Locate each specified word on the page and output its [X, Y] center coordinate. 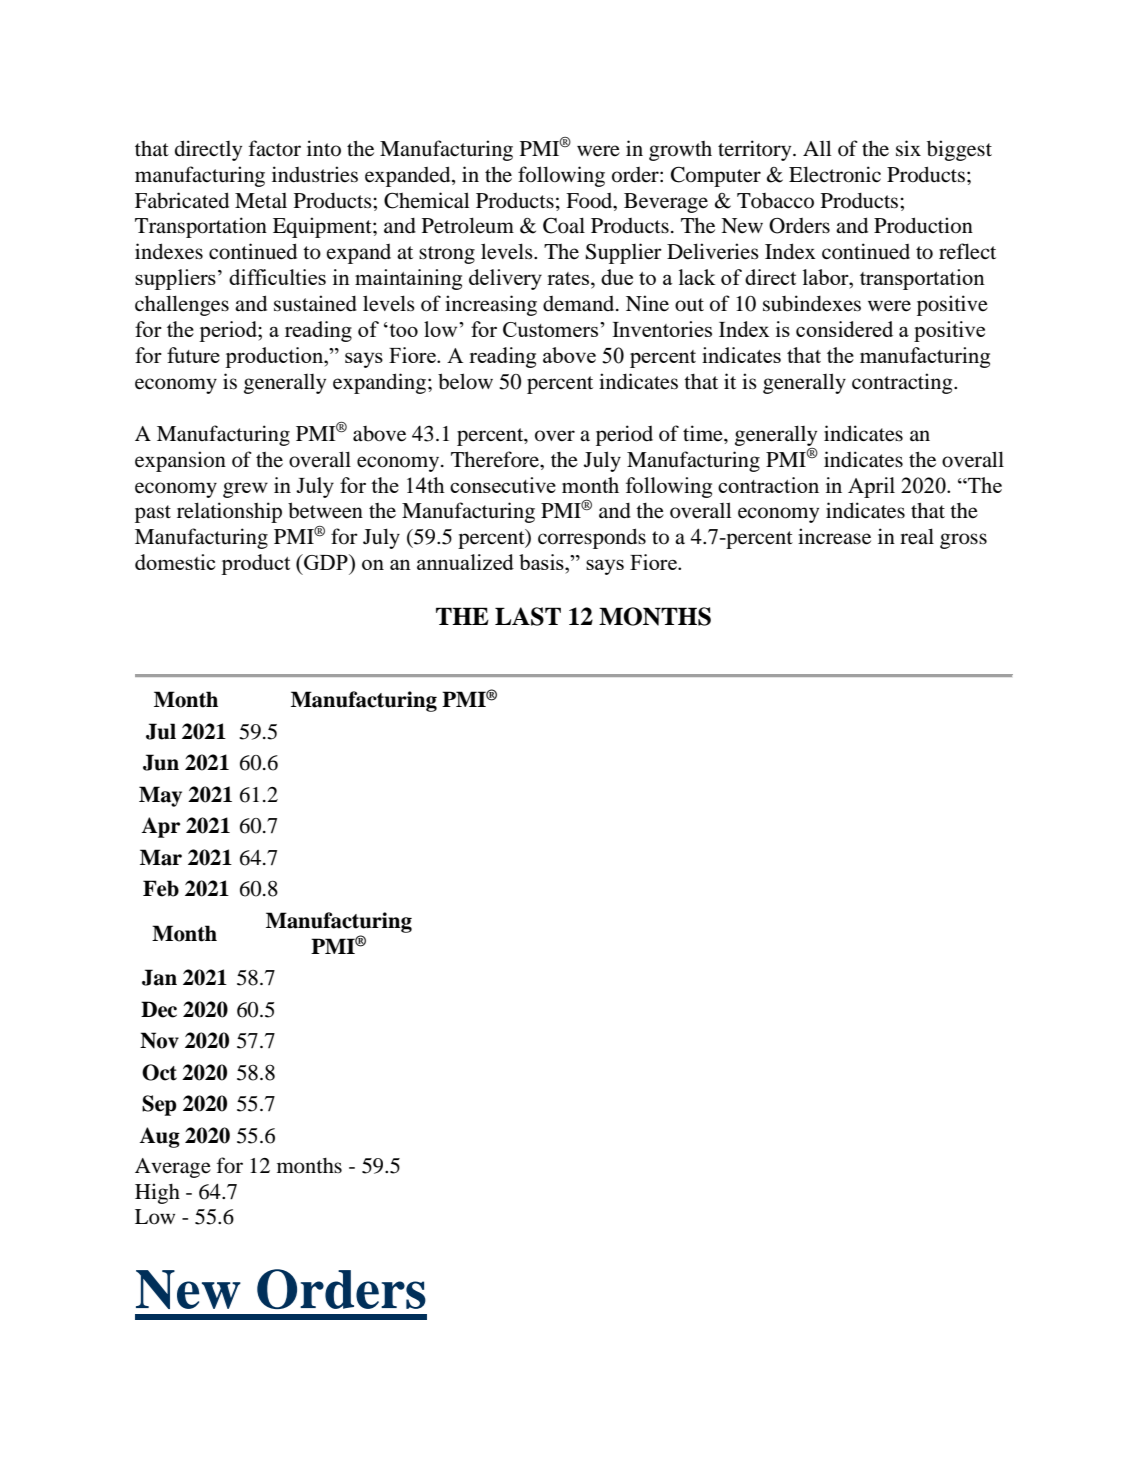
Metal [261, 201]
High [157, 1193]
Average [173, 1168]
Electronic [835, 174]
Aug [159, 1137]
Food [590, 201]
